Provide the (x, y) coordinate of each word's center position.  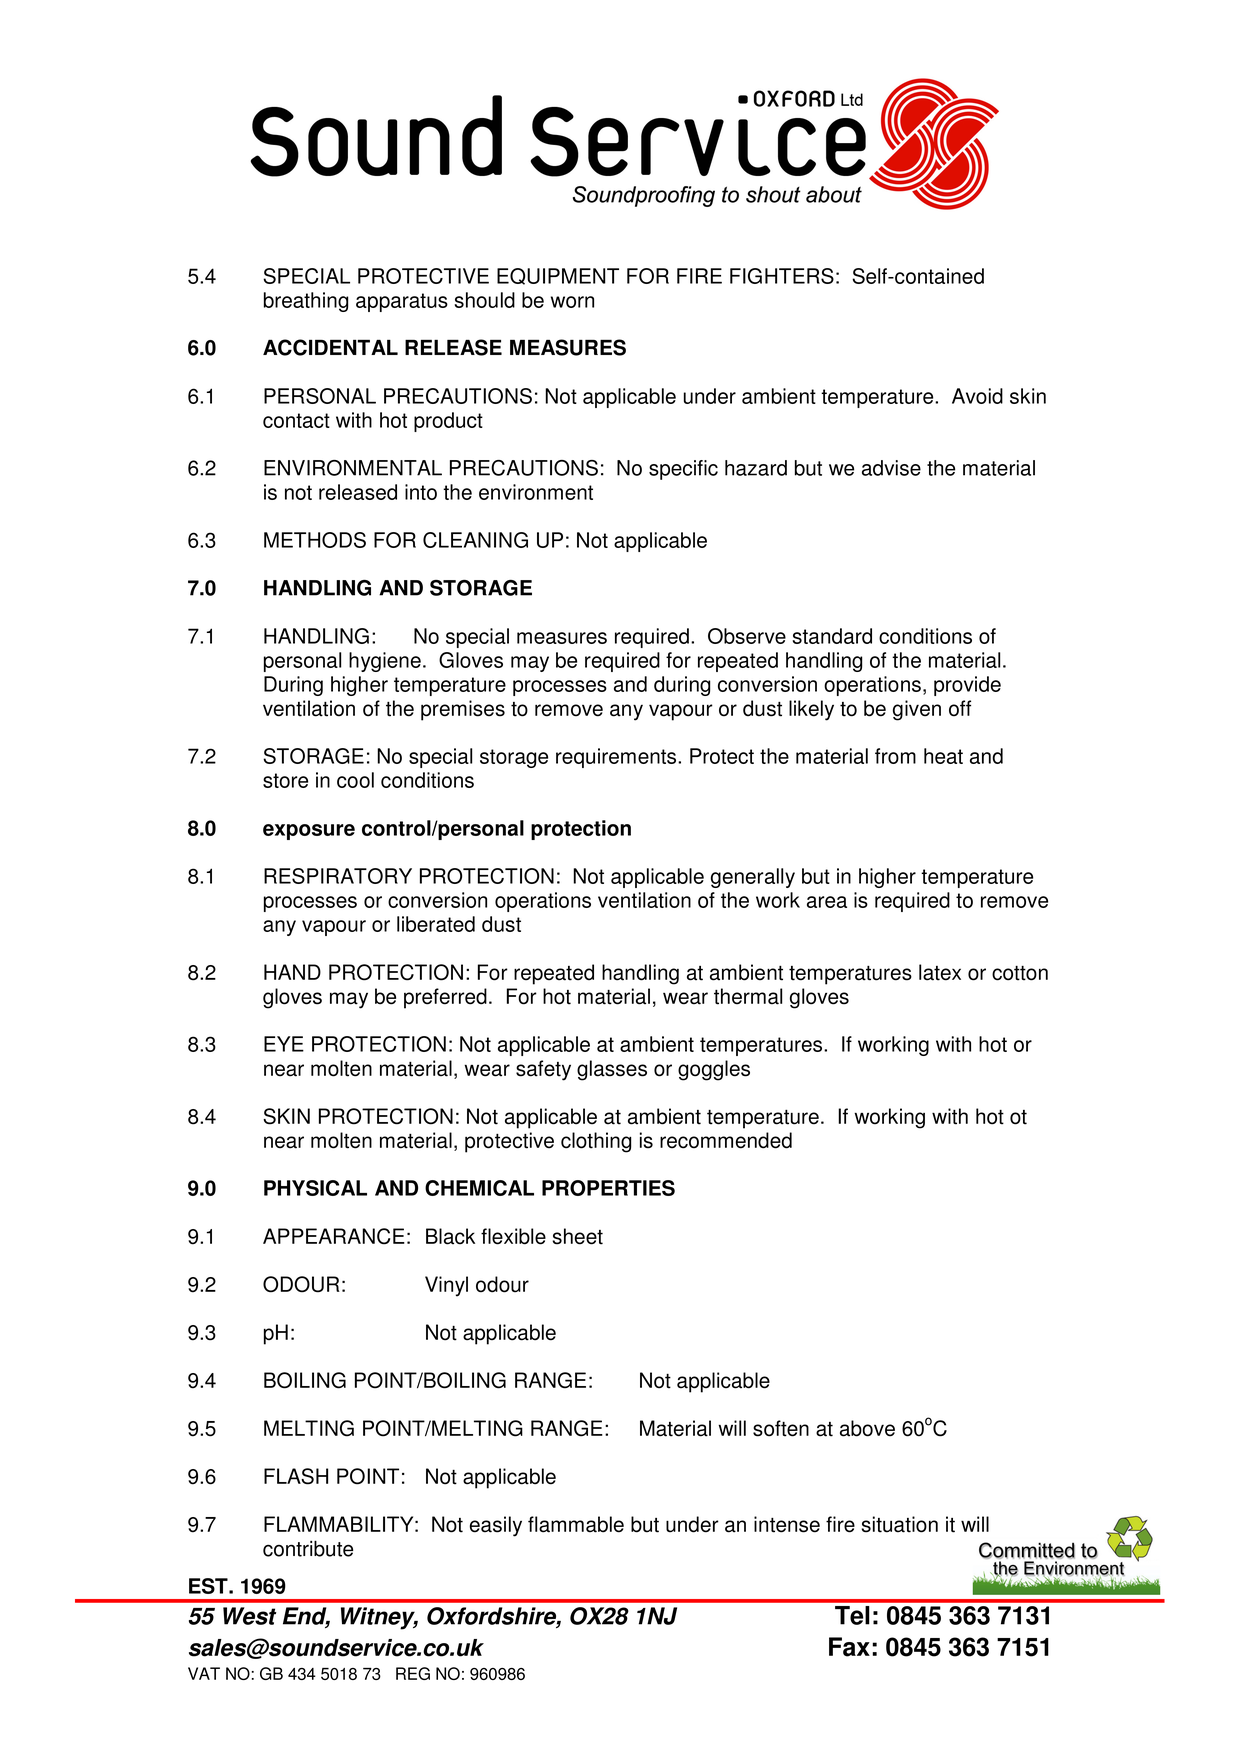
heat (943, 756)
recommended (726, 1140)
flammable (576, 1524)
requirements (617, 758)
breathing (306, 302)
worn (572, 302)
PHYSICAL (315, 1188)
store (285, 780)
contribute (308, 1548)
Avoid (977, 396)
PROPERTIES (608, 1188)
